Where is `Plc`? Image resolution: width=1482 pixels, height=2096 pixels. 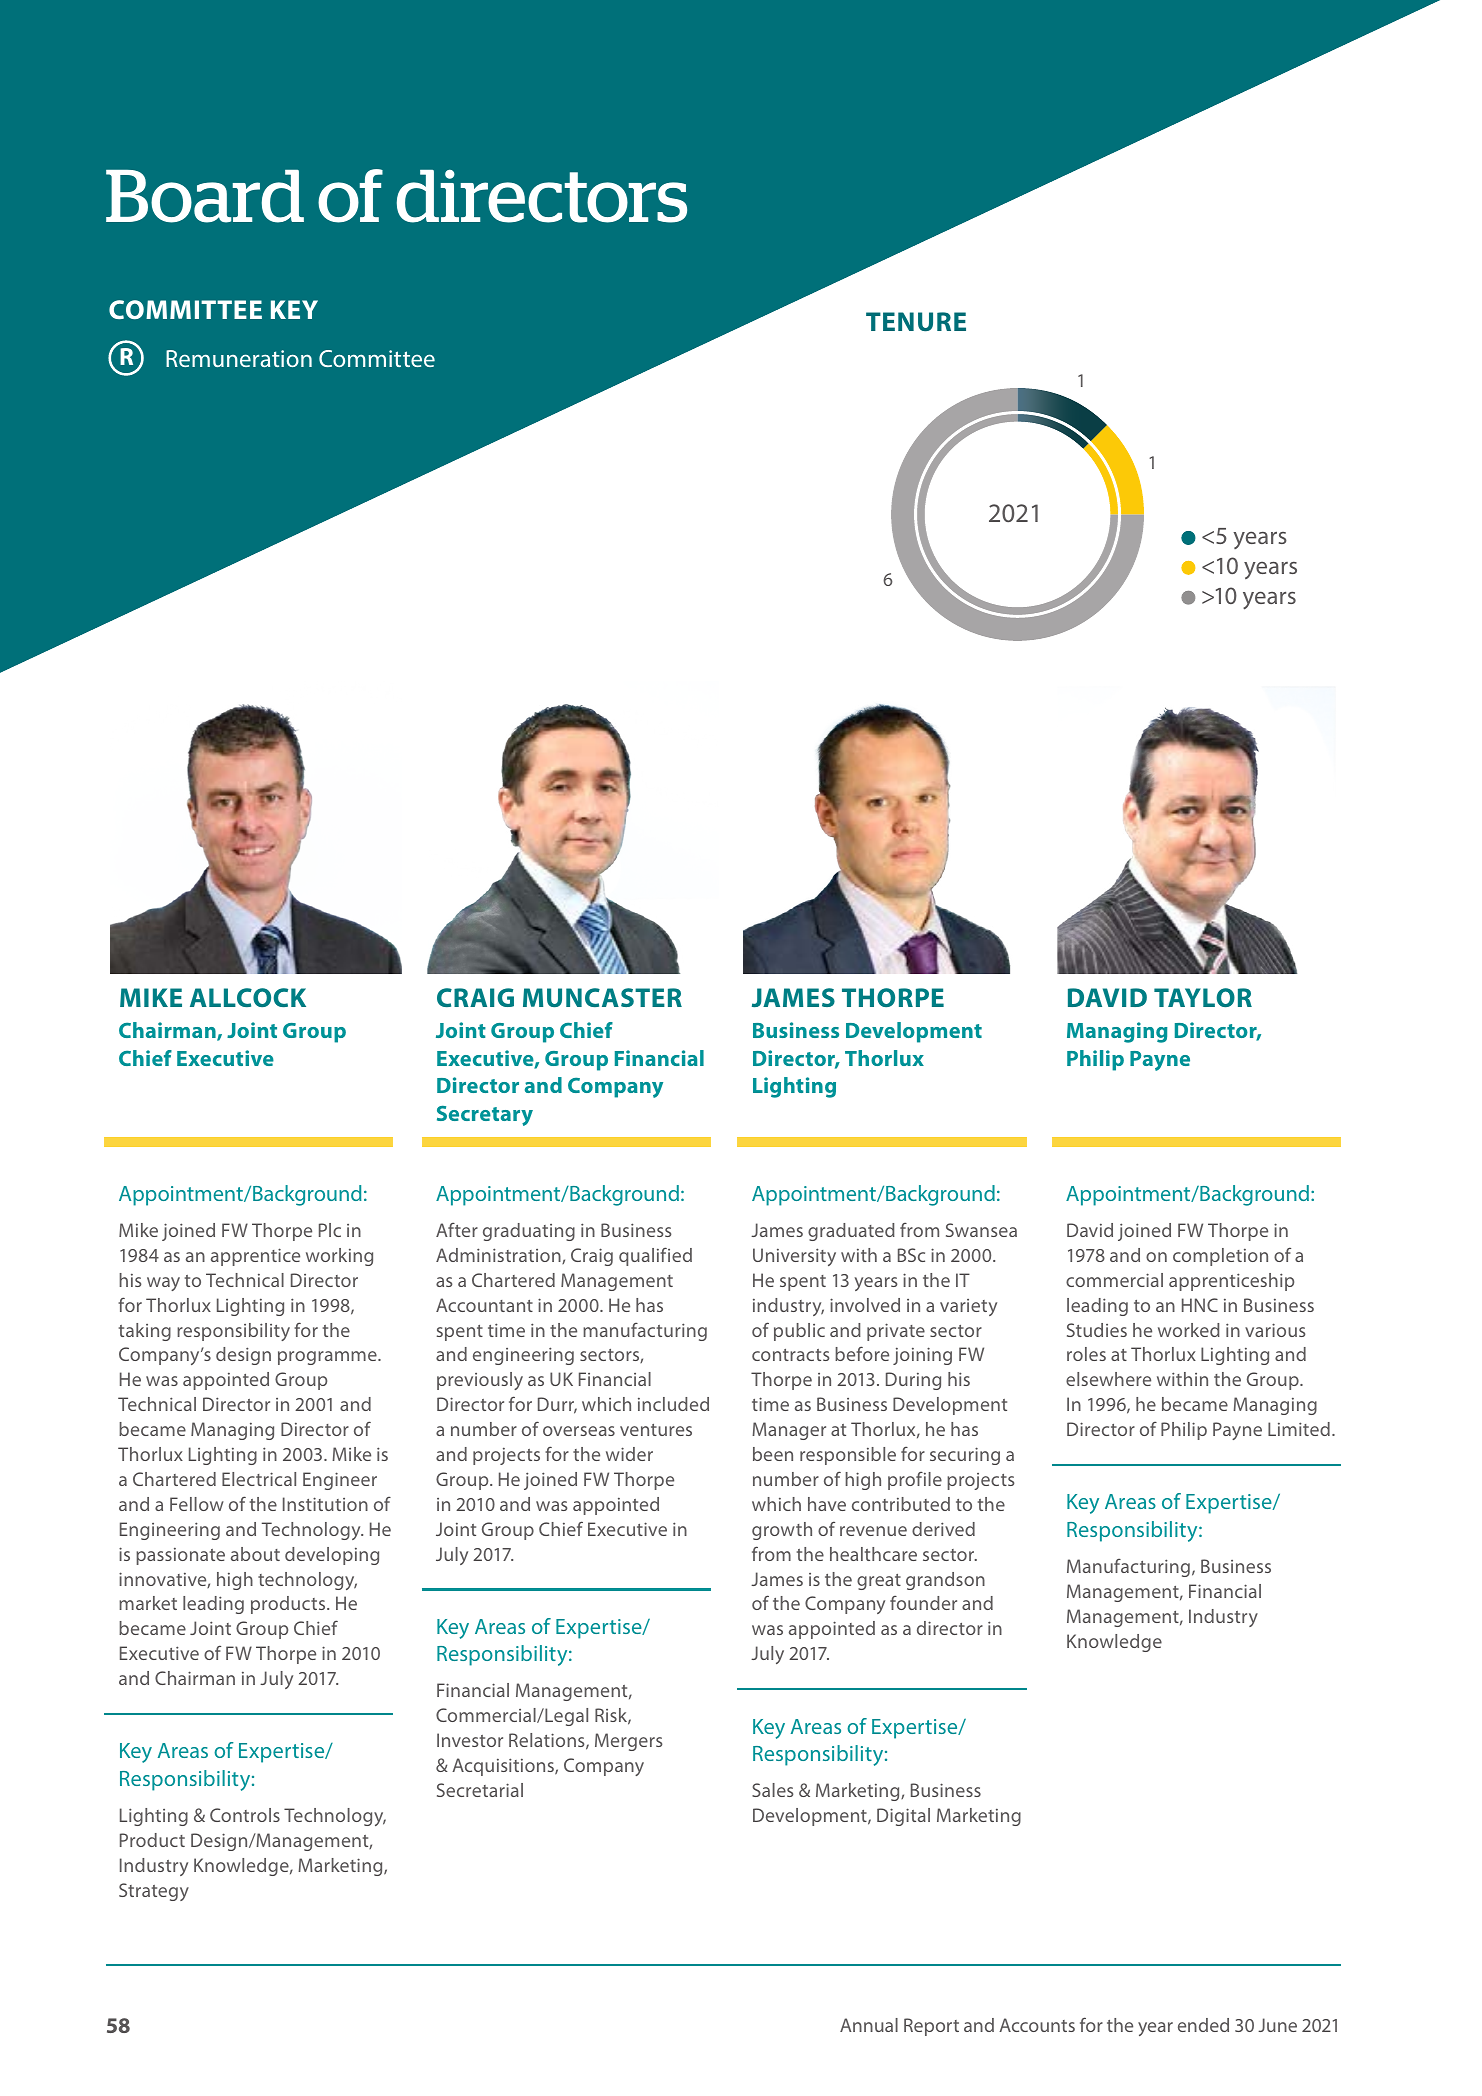 Plc is located at coordinates (330, 1230).
